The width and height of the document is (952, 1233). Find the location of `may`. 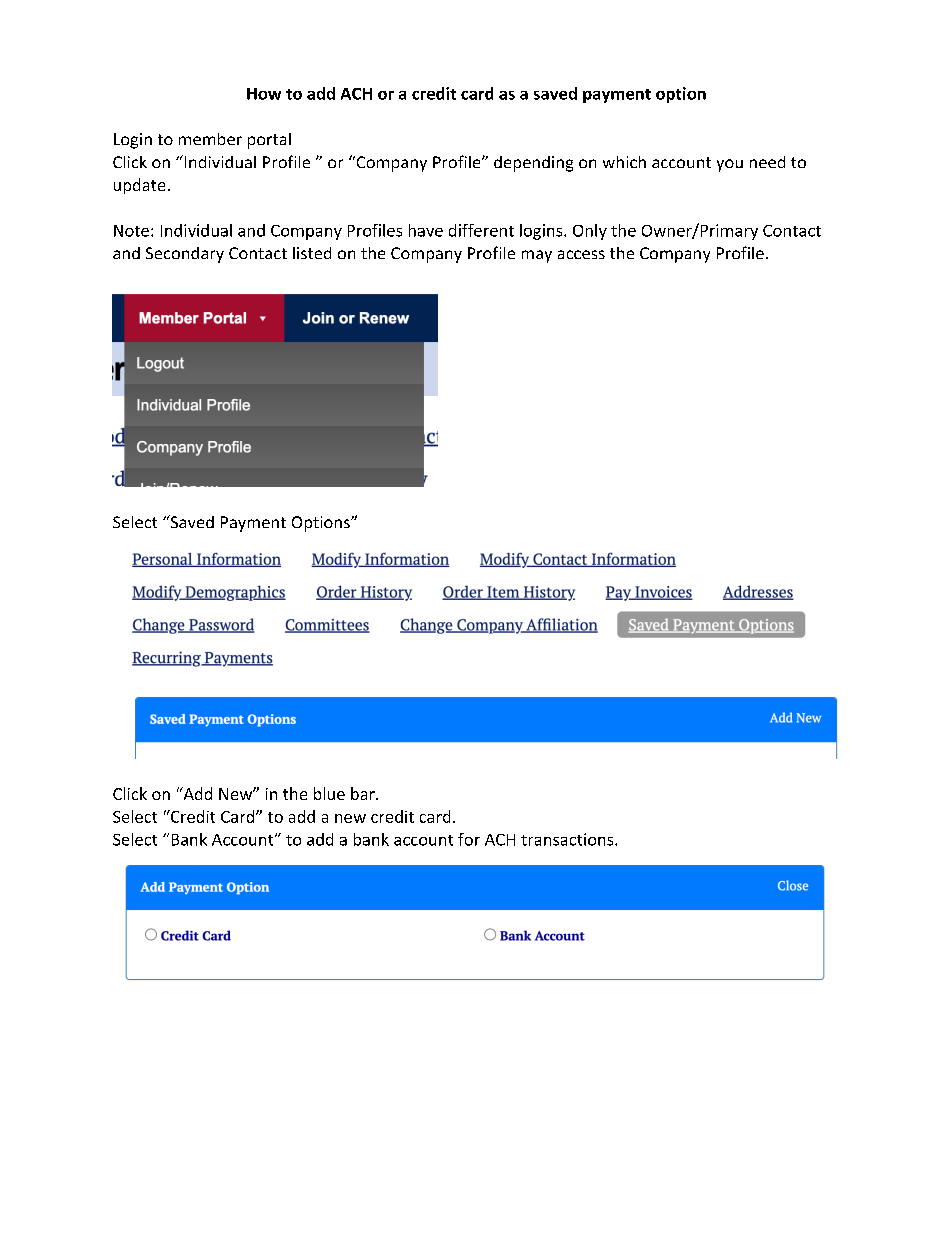

may is located at coordinates (537, 256).
